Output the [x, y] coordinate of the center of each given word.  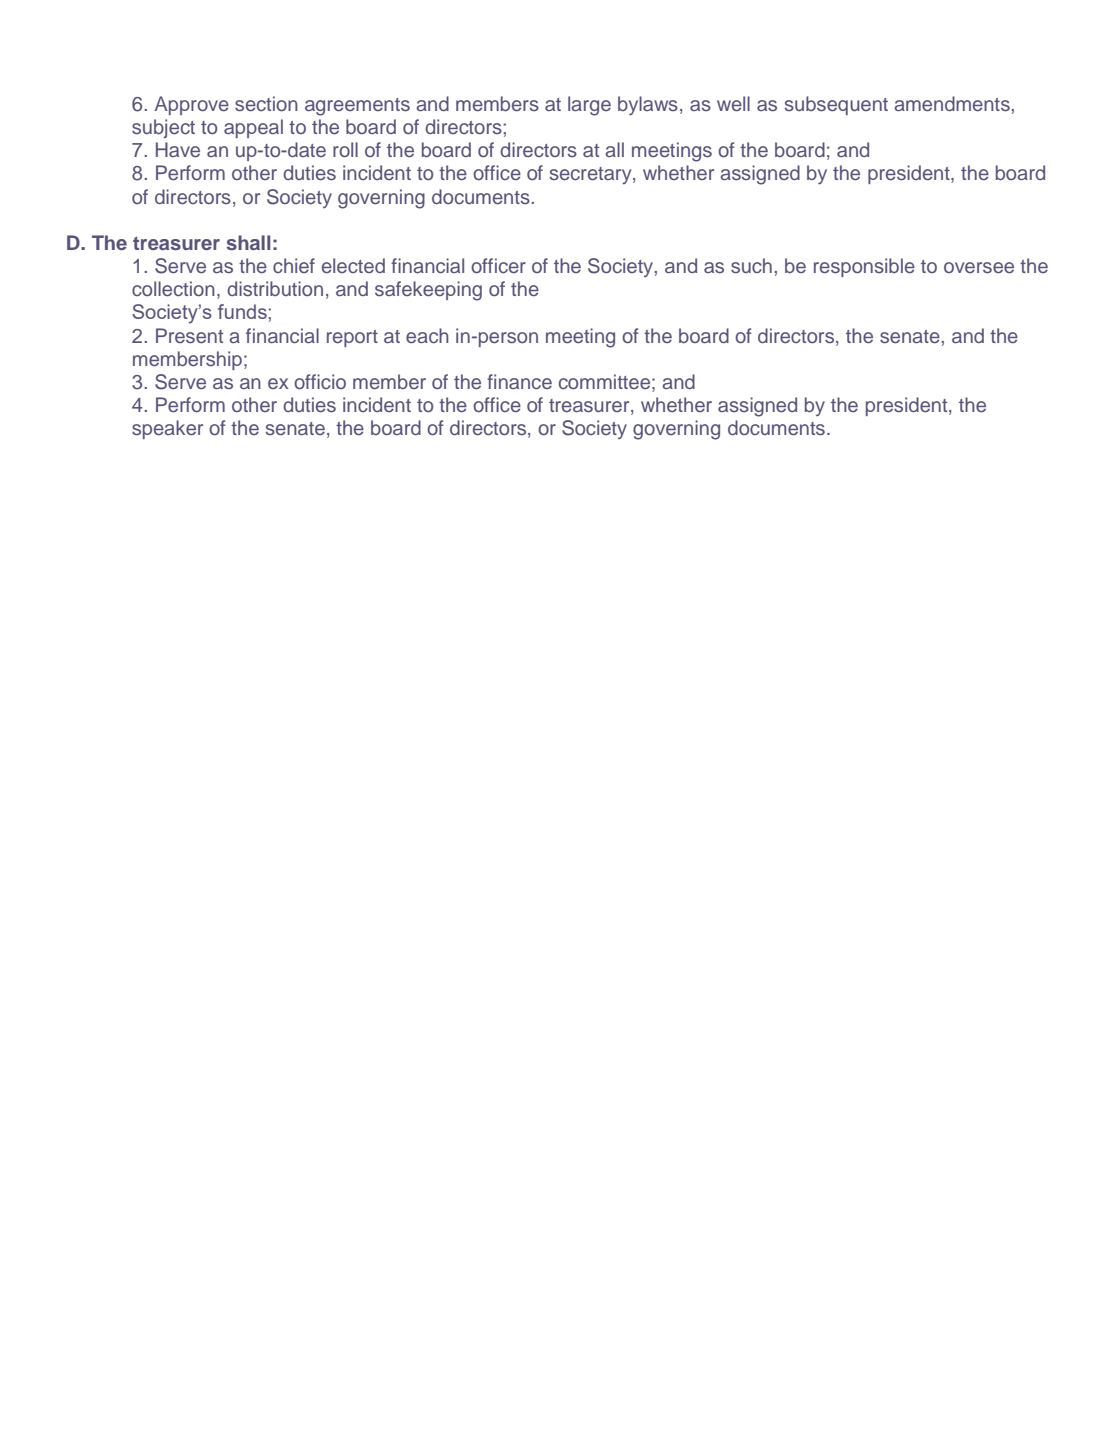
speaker [167, 429]
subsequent [836, 105]
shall [248, 242]
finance [519, 381]
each [427, 335]
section [266, 103]
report [352, 338]
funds [242, 311]
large [589, 106]
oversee [979, 267]
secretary [592, 175]
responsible [864, 267]
